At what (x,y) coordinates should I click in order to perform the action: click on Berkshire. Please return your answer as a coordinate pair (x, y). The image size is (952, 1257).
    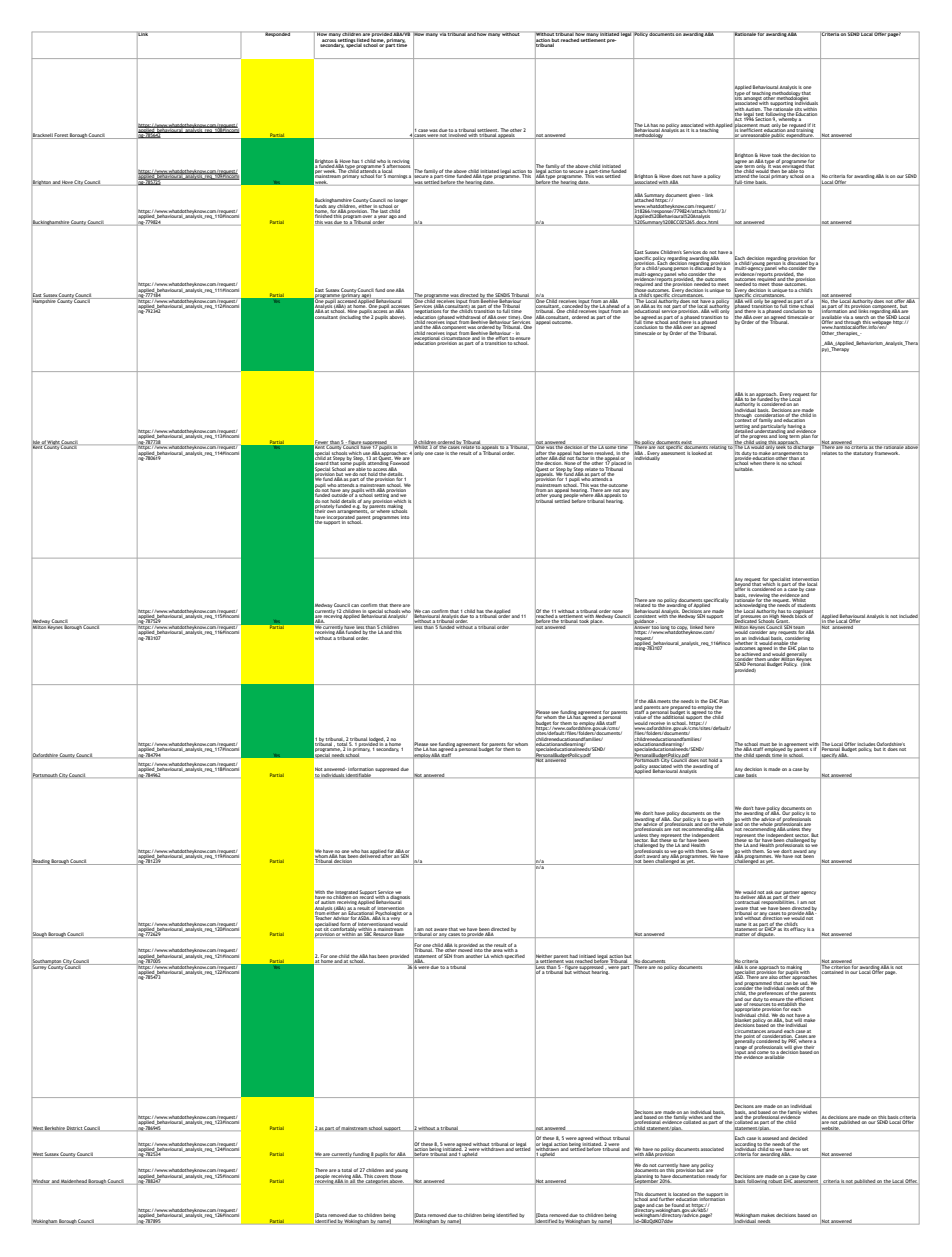
    Looking at the image, I should click on (55, 1128).
